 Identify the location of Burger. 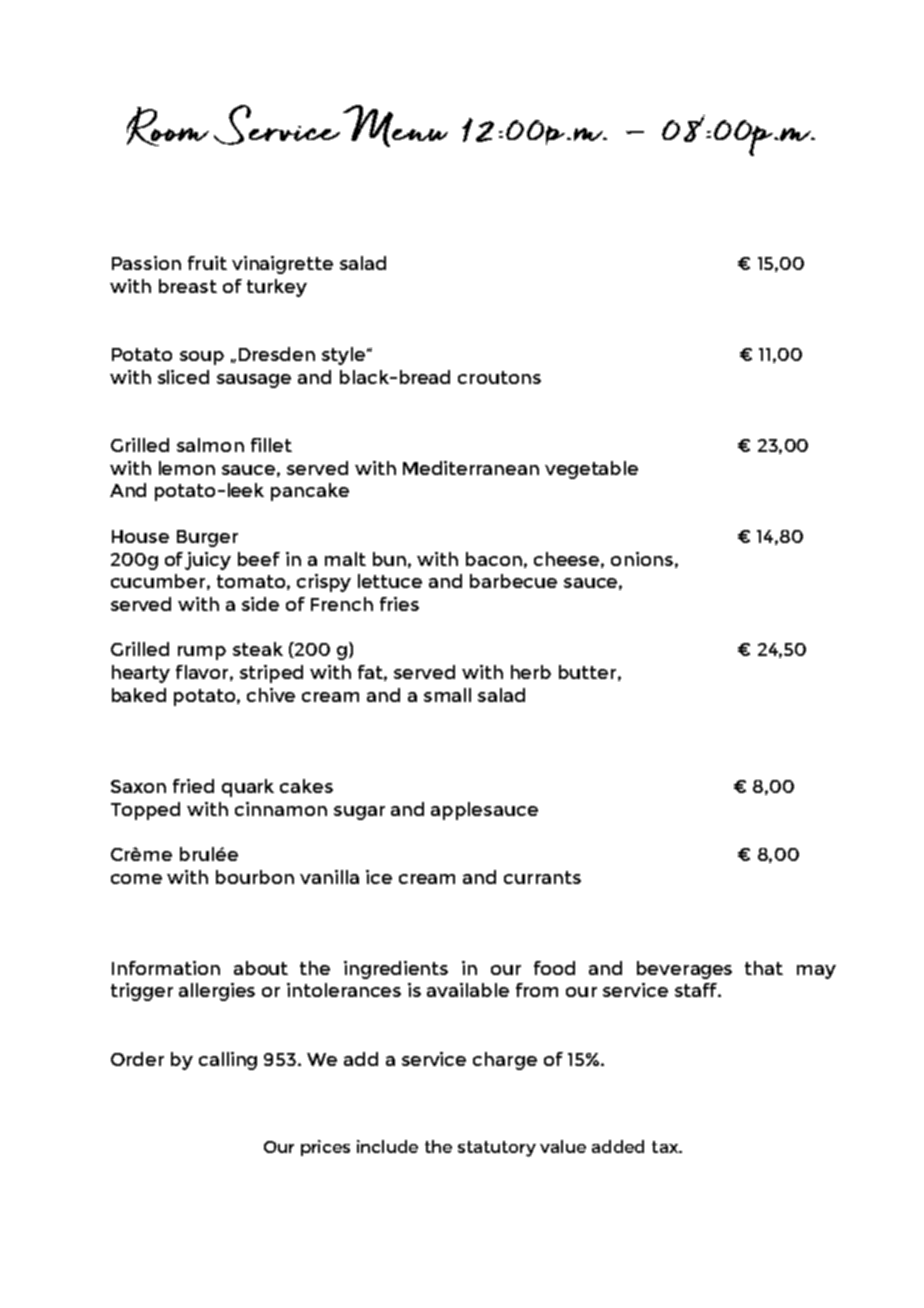
(207, 538).
